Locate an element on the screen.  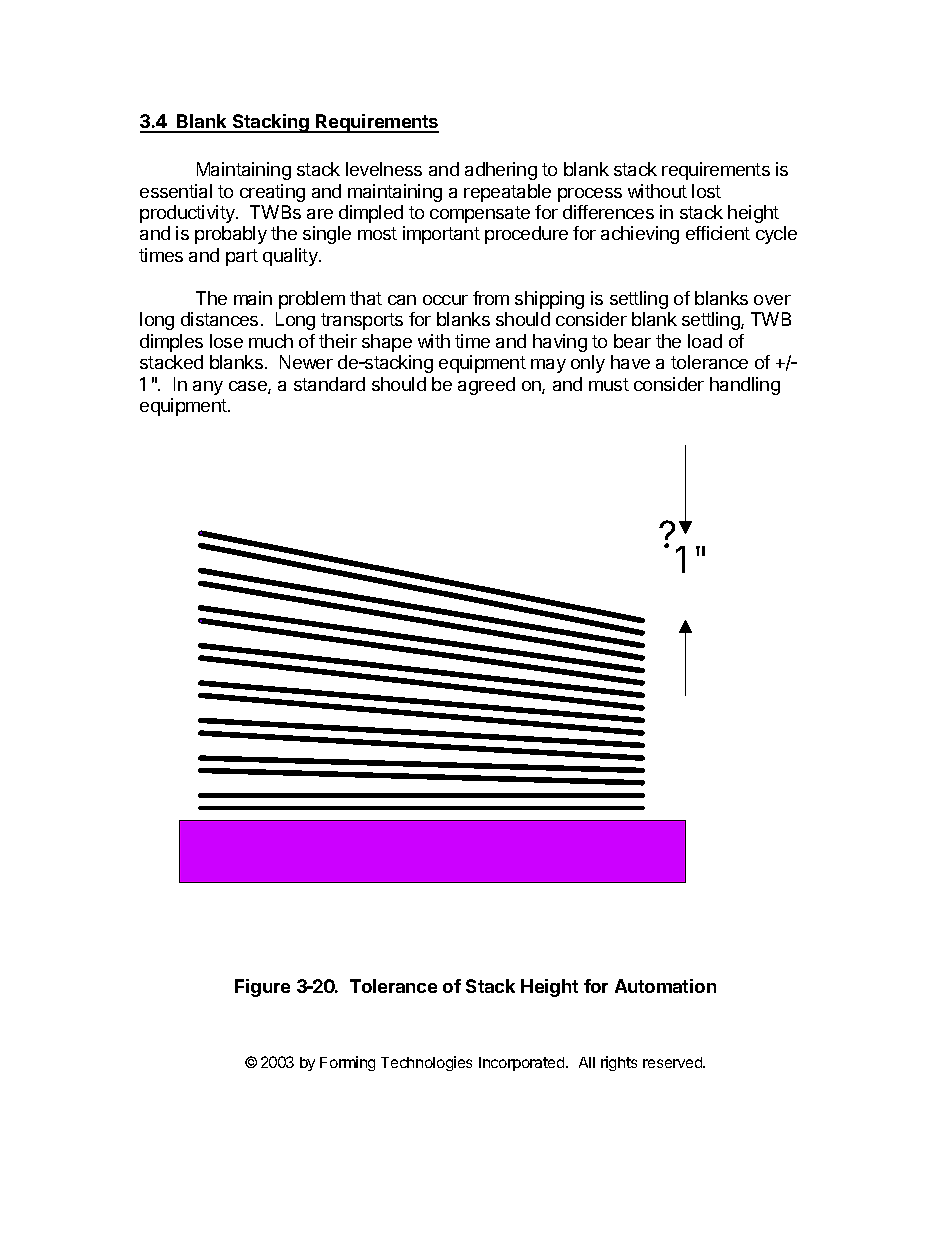
Figure is located at coordinates (262, 988).
